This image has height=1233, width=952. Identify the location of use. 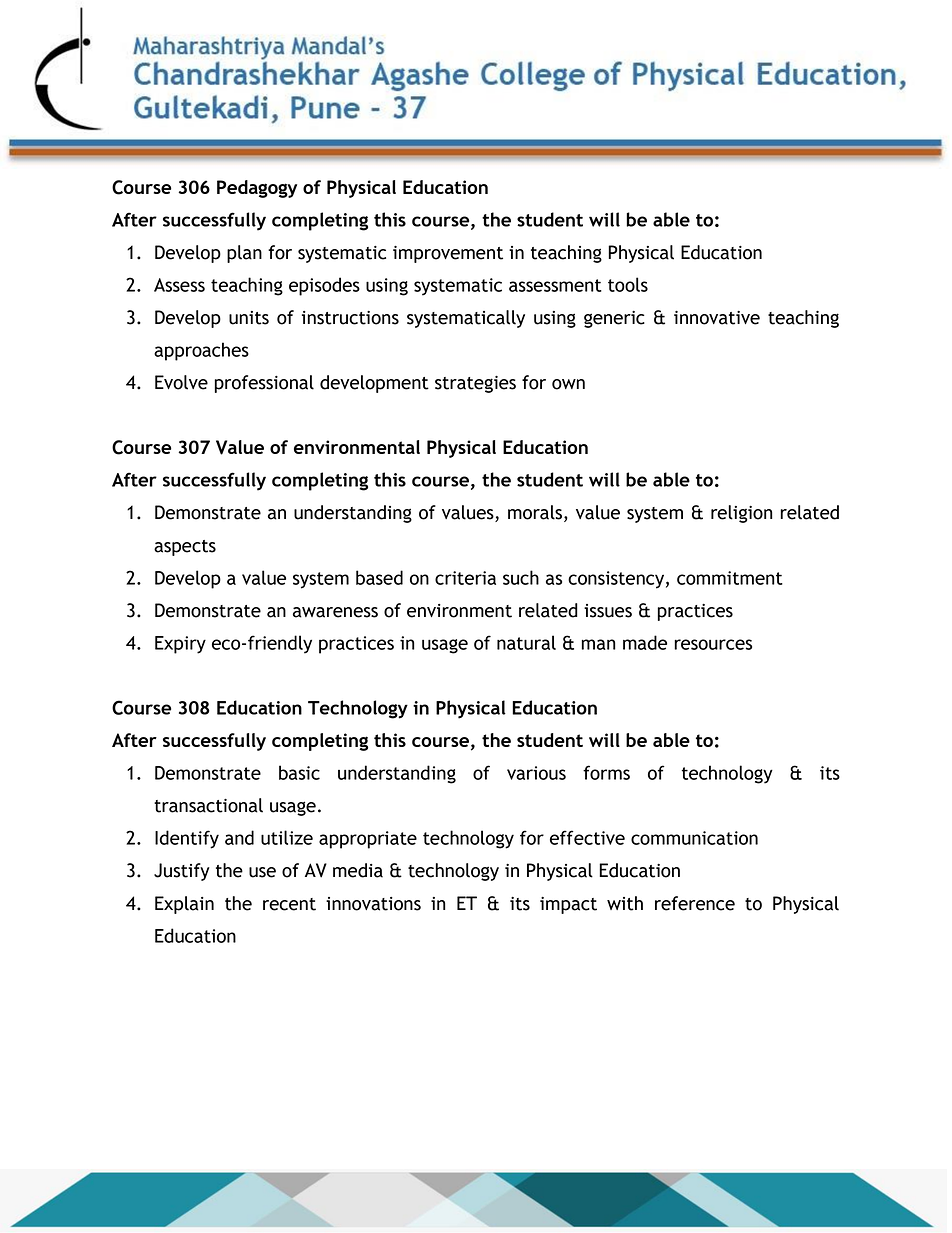
(262, 872).
